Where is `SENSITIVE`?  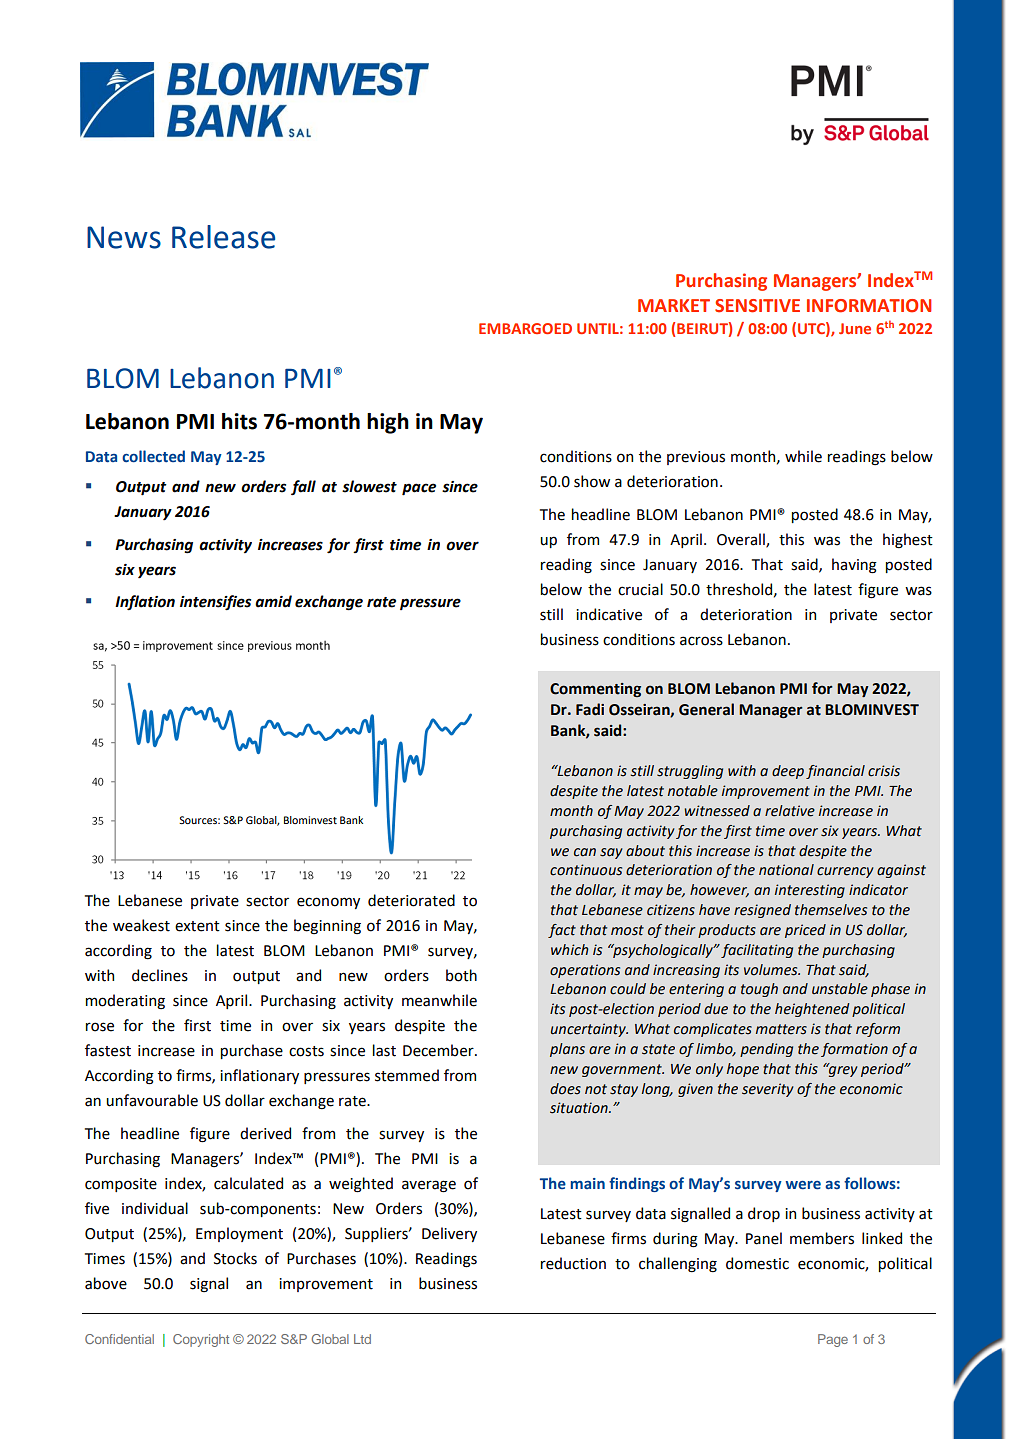 SENSITIVE is located at coordinates (757, 306).
